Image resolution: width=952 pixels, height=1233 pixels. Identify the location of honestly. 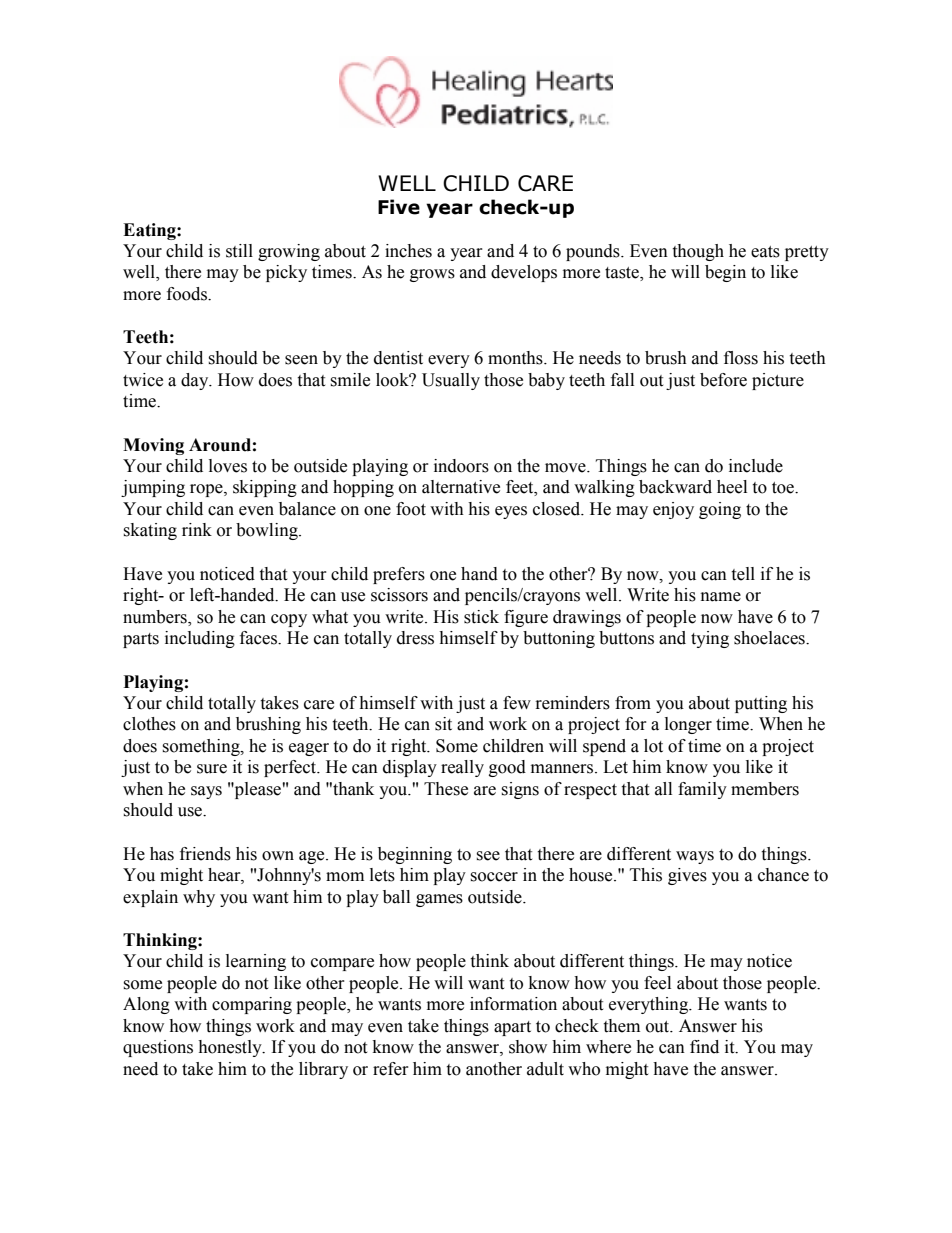
(231, 1048).
